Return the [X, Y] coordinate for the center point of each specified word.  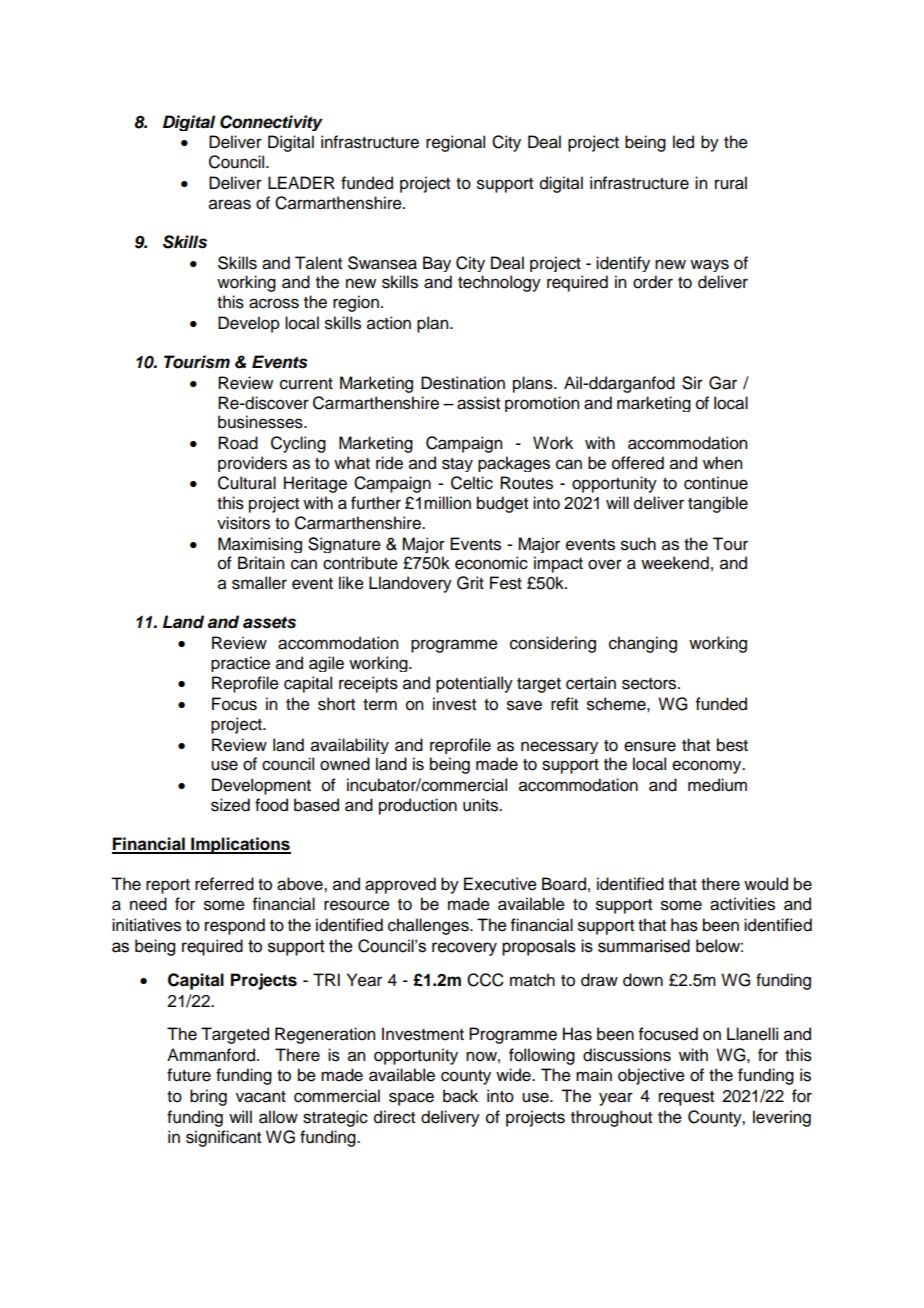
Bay [437, 264]
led [683, 142]
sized [230, 805]
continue [716, 483]
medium [717, 785]
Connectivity [271, 123]
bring [208, 1097]
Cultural [247, 483]
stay [457, 465]
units [482, 805]
